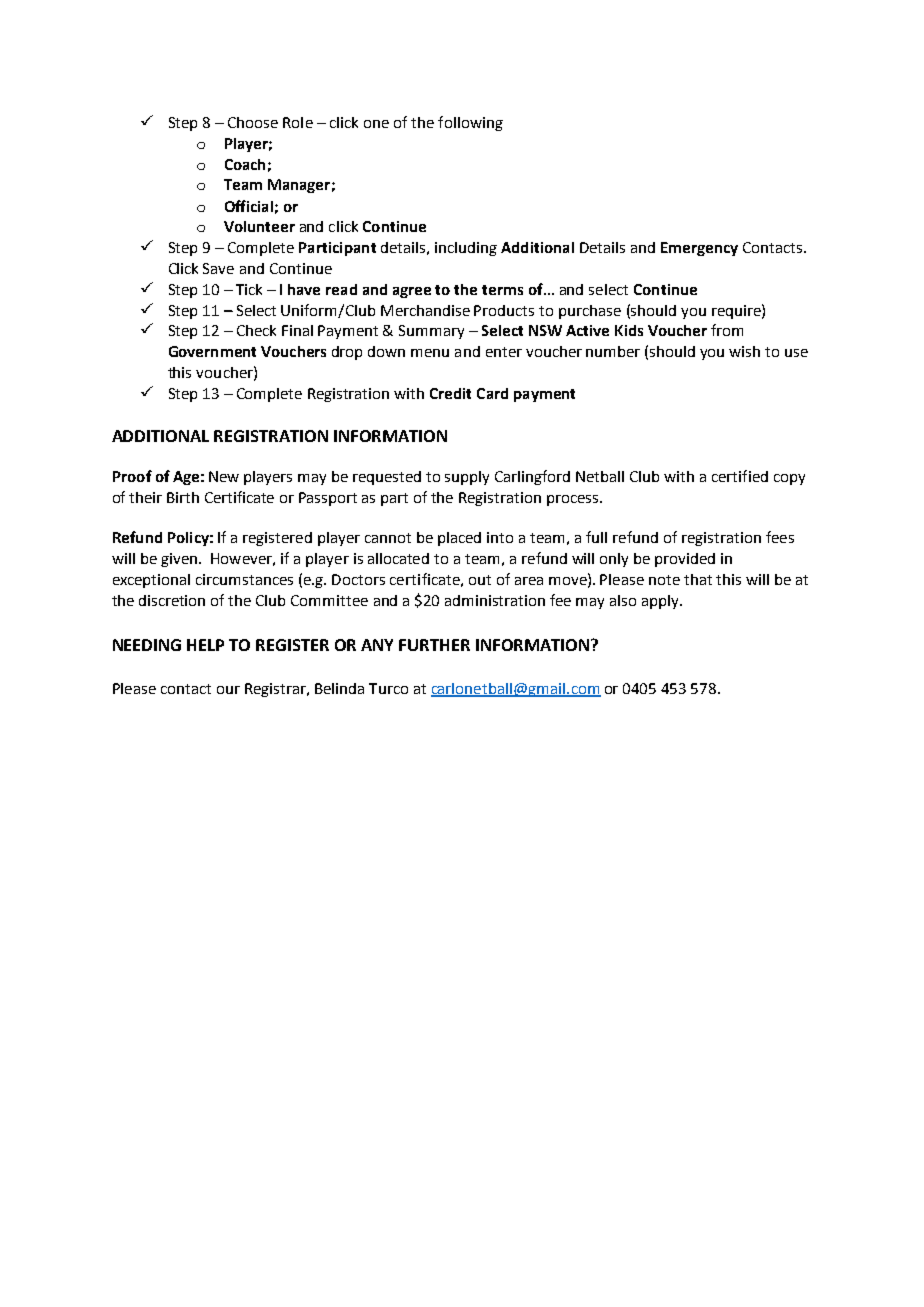 The image size is (924, 1307). I want to click on Credit, so click(450, 393).
